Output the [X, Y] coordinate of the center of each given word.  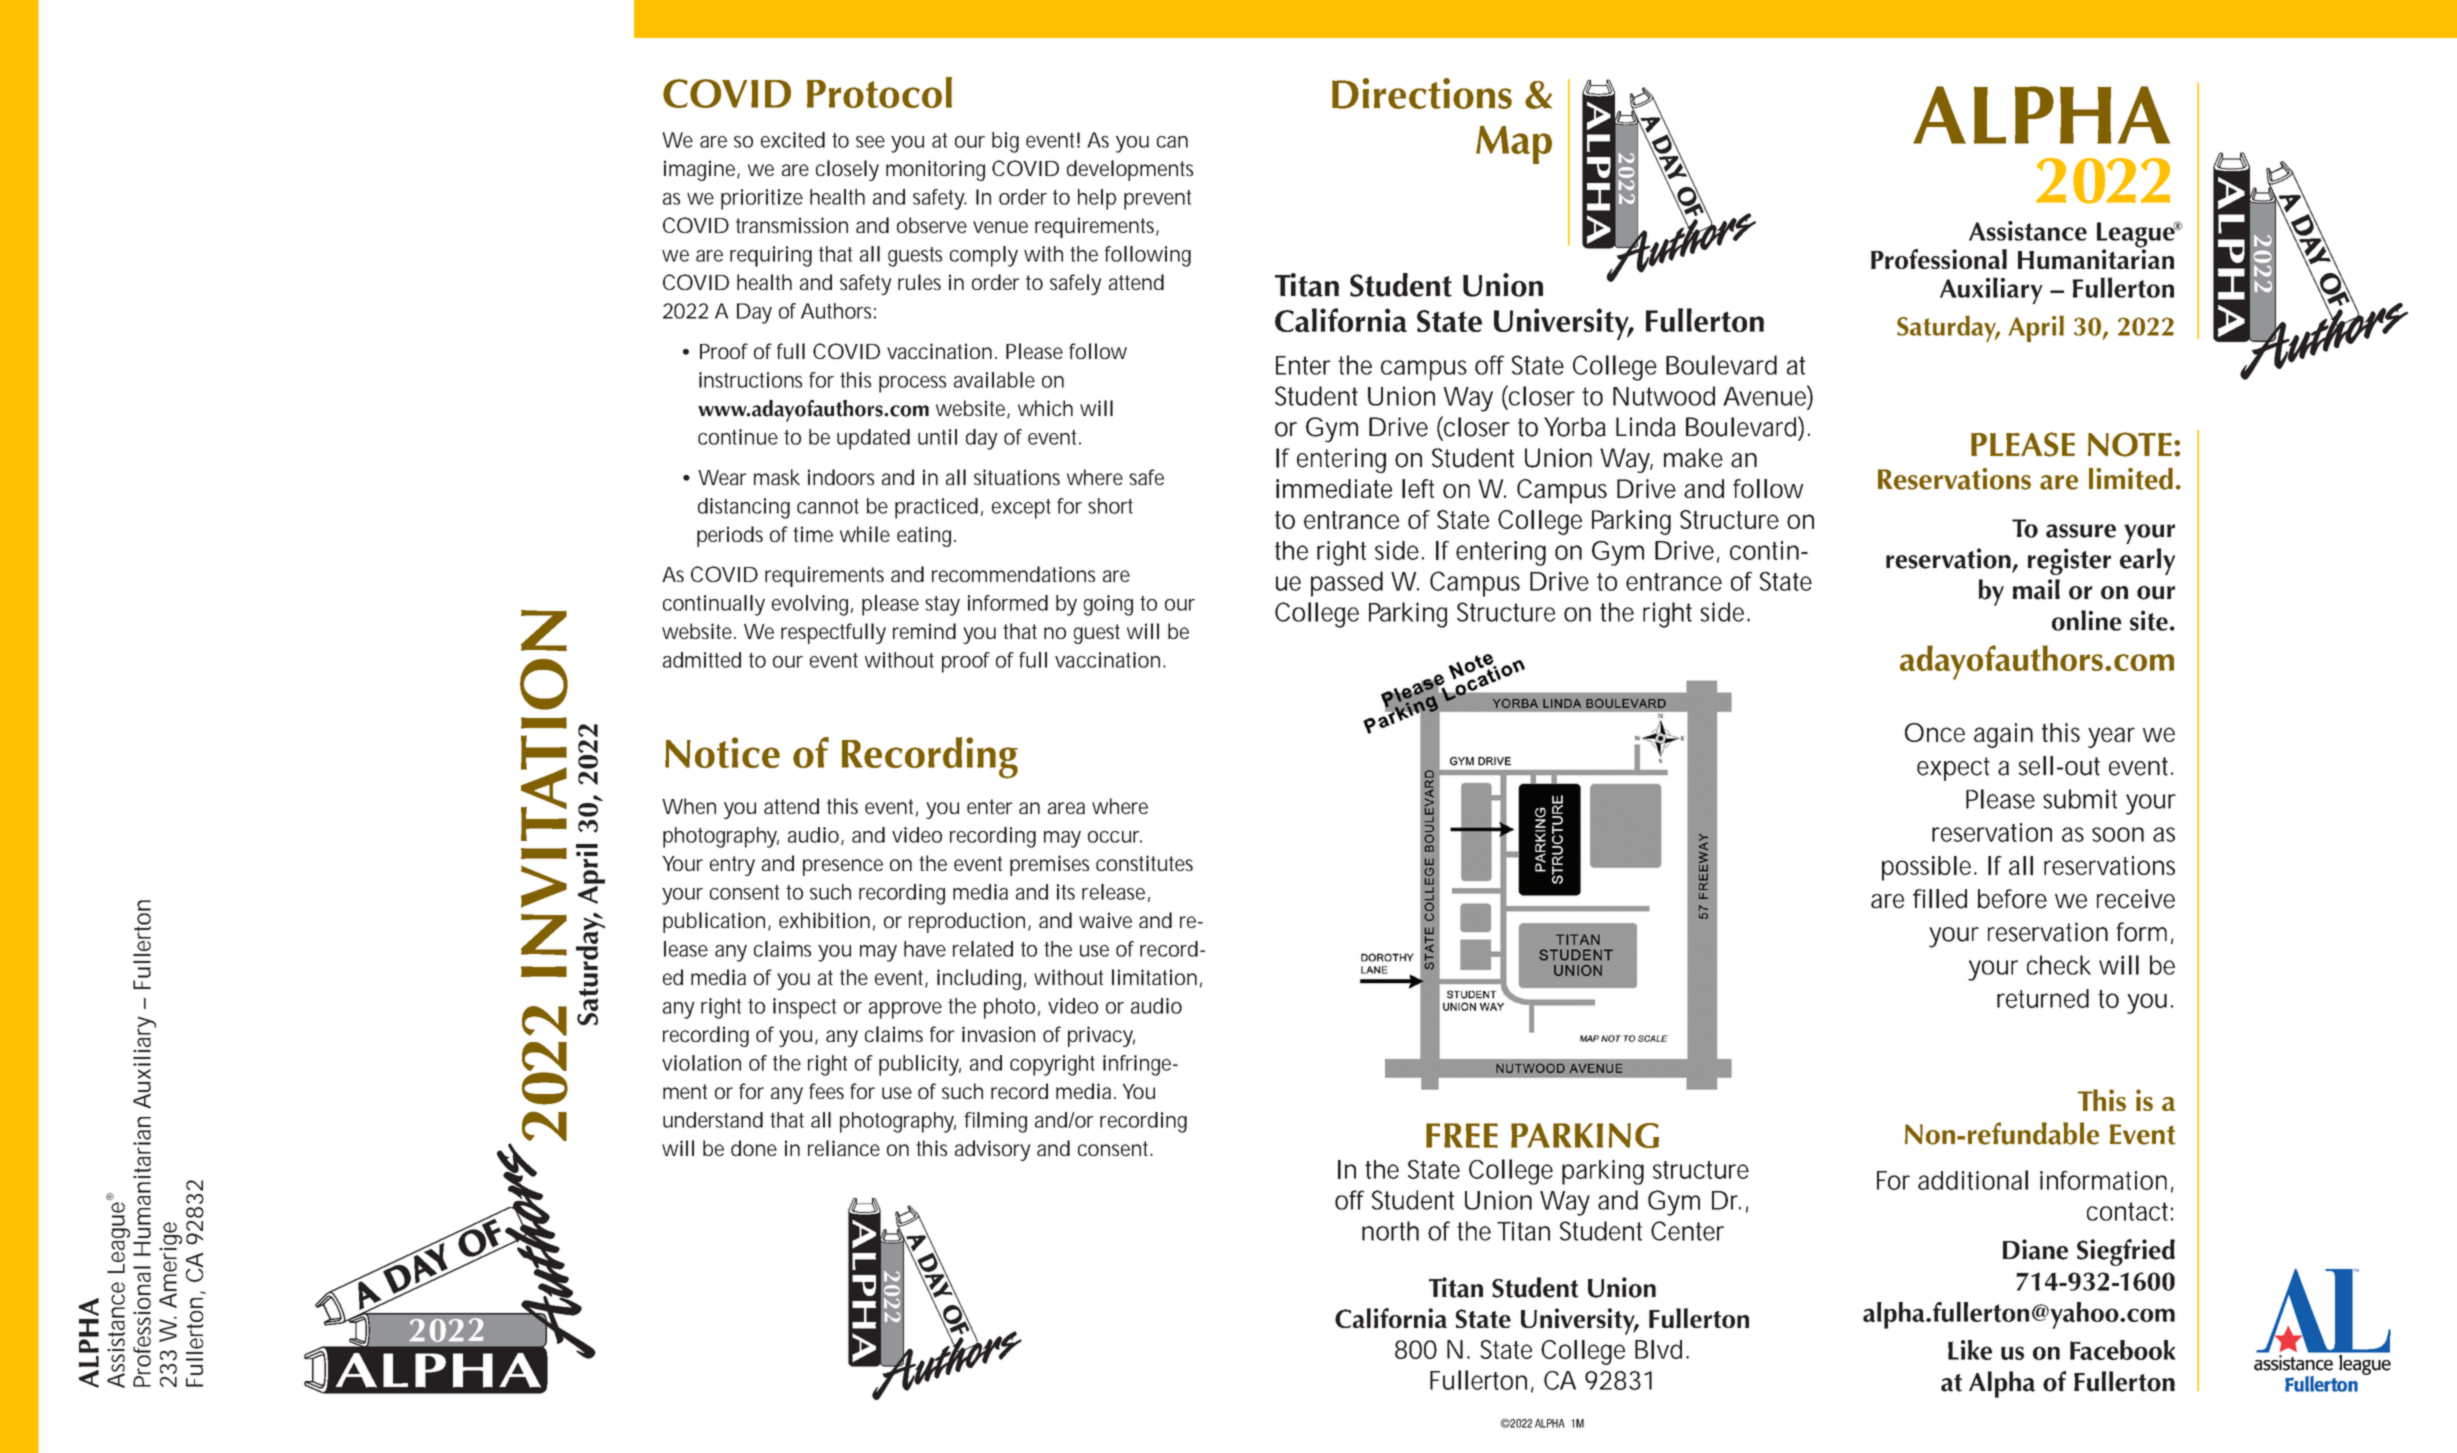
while [865, 534]
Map [1514, 145]
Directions [1422, 93]
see [870, 142]
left [1418, 488]
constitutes [1144, 863]
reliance [844, 1148]
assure [2081, 531]
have [925, 949]
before [2012, 899]
